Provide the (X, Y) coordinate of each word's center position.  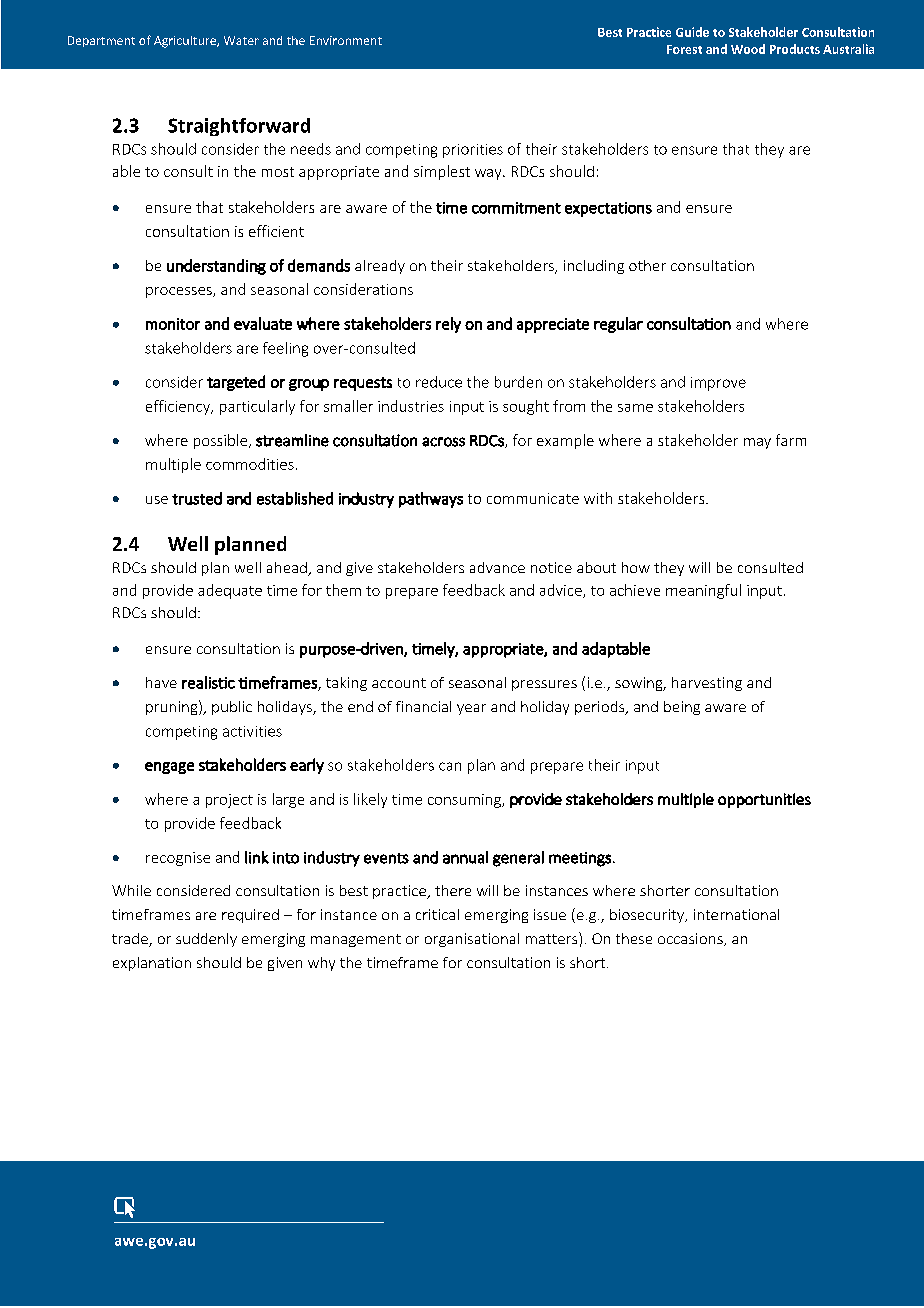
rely (448, 325)
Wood (748, 49)
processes (180, 292)
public (232, 708)
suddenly (206, 940)
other (647, 265)
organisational (472, 940)
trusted (197, 498)
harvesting (707, 684)
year (471, 709)
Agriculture (186, 42)
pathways (431, 500)
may (757, 443)
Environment (346, 40)
